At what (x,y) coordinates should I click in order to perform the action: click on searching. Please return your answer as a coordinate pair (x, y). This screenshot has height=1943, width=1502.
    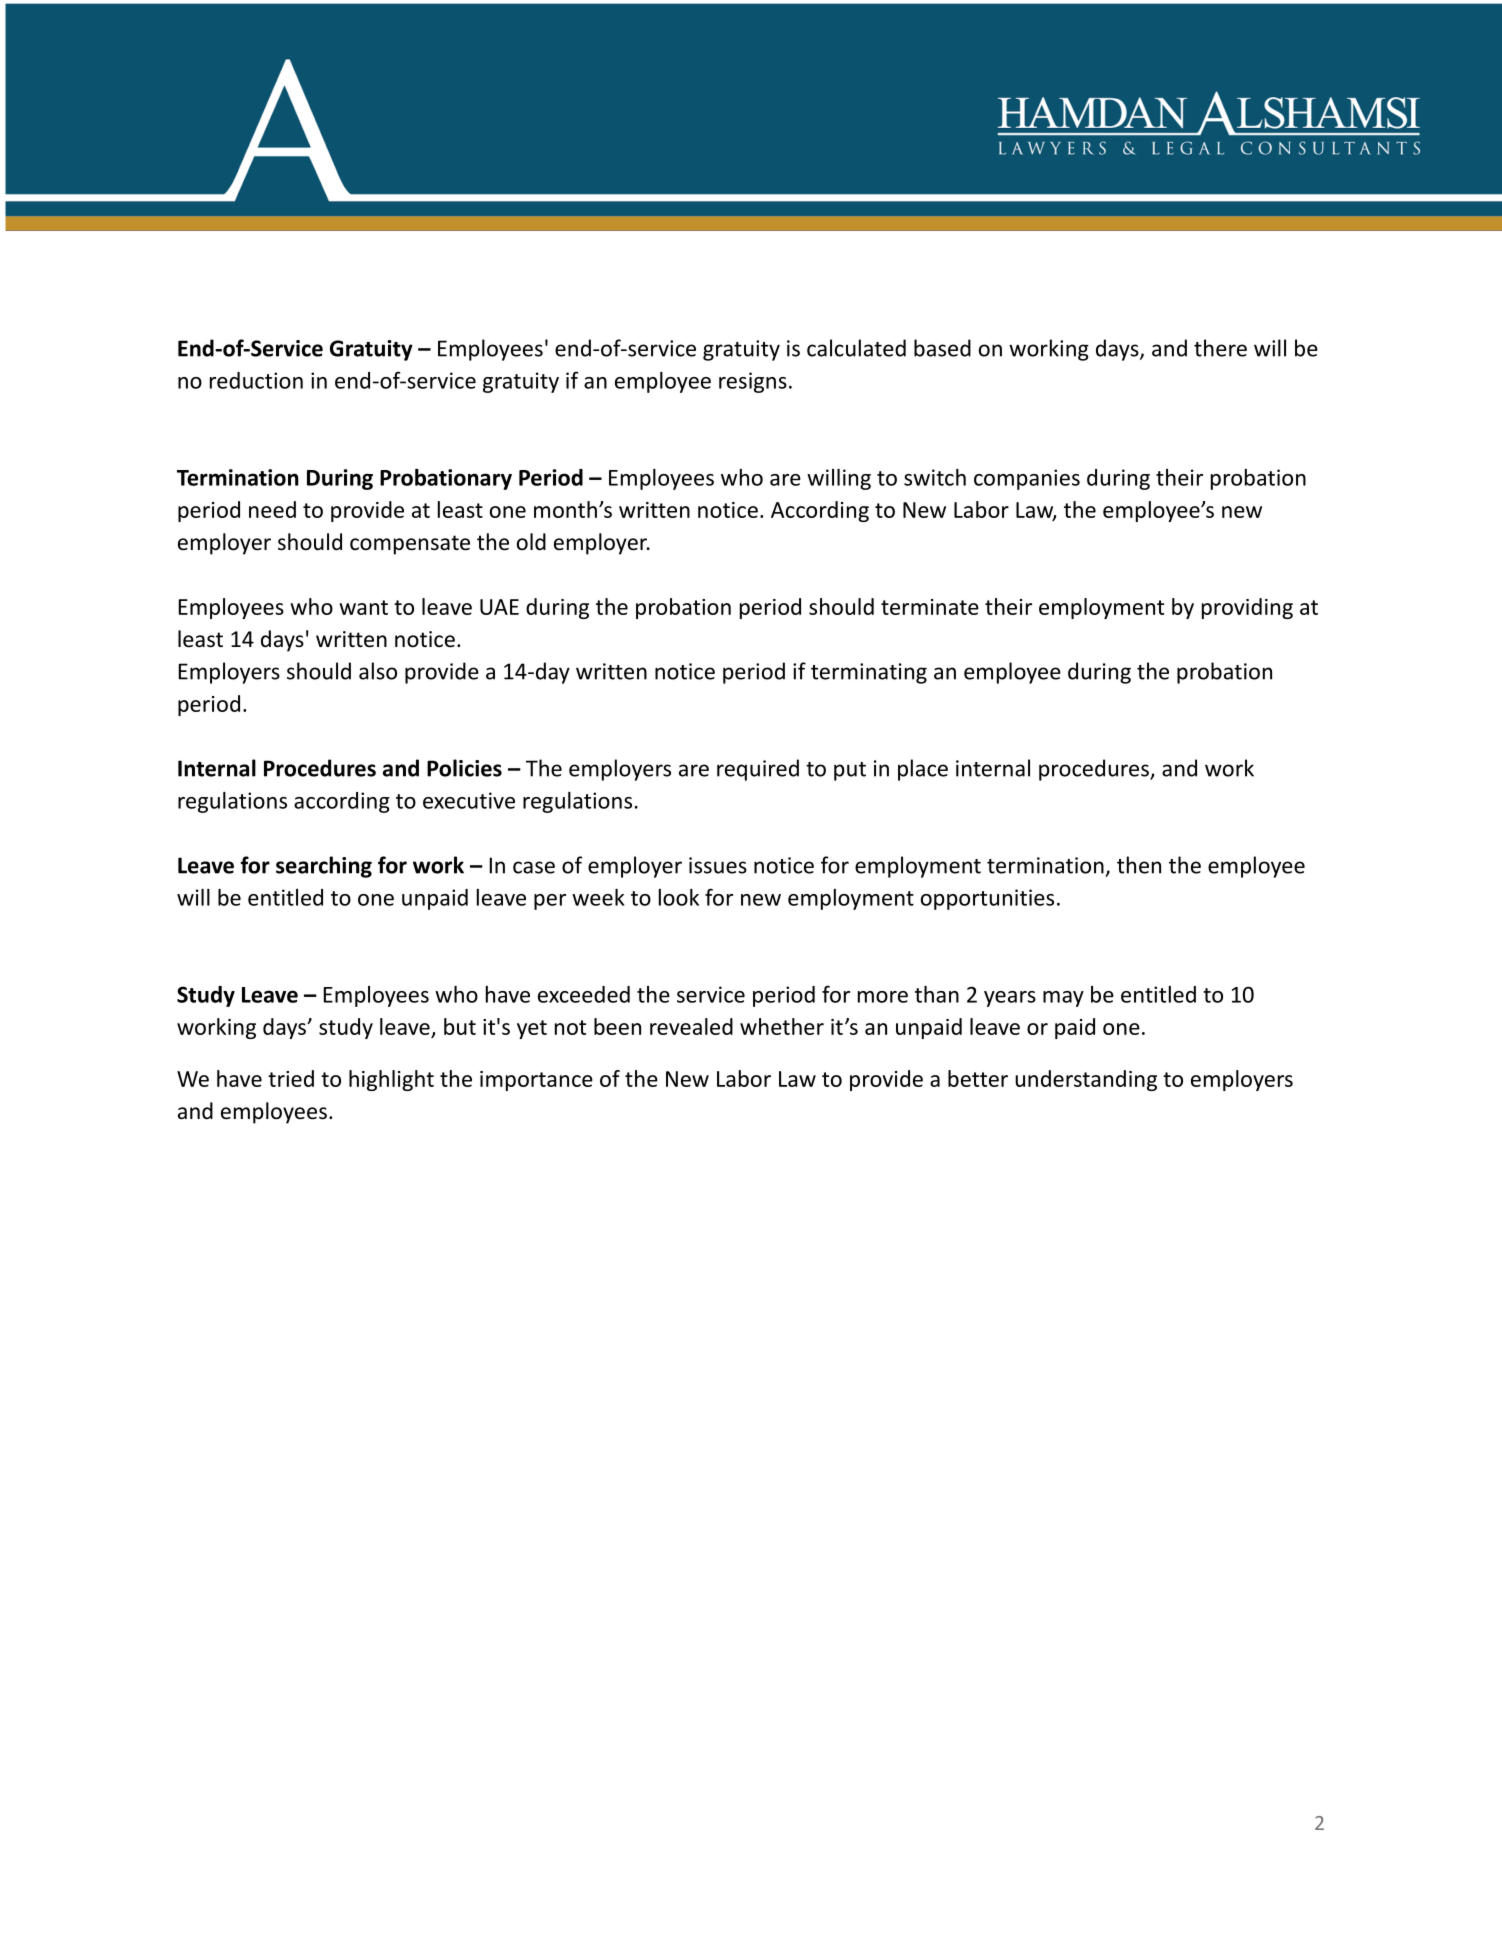
    Looking at the image, I should click on (324, 867).
